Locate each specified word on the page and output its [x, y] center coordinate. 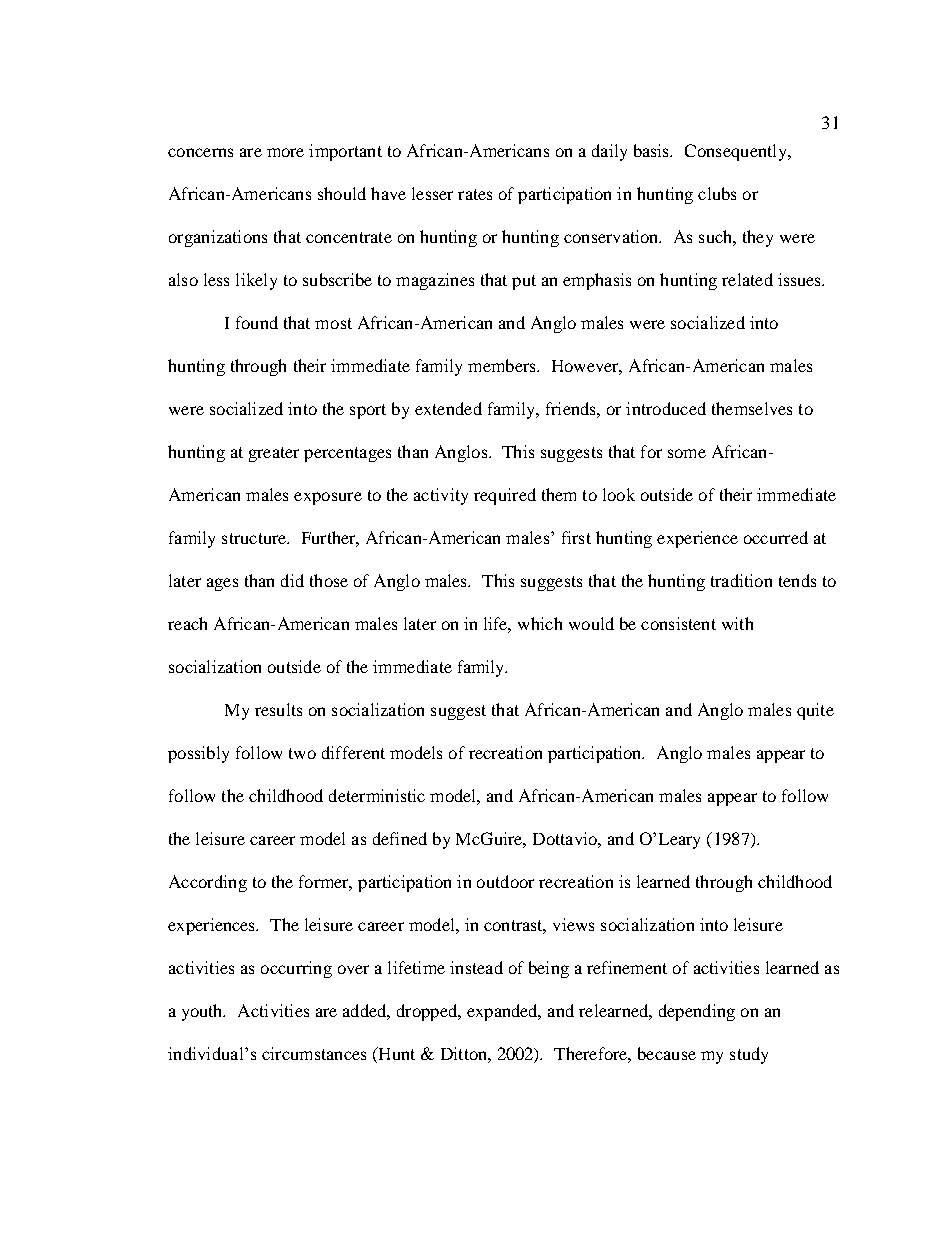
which [540, 623]
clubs [717, 193]
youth [203, 1012]
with [737, 623]
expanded [503, 1012]
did [292, 580]
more [285, 152]
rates [475, 194]
